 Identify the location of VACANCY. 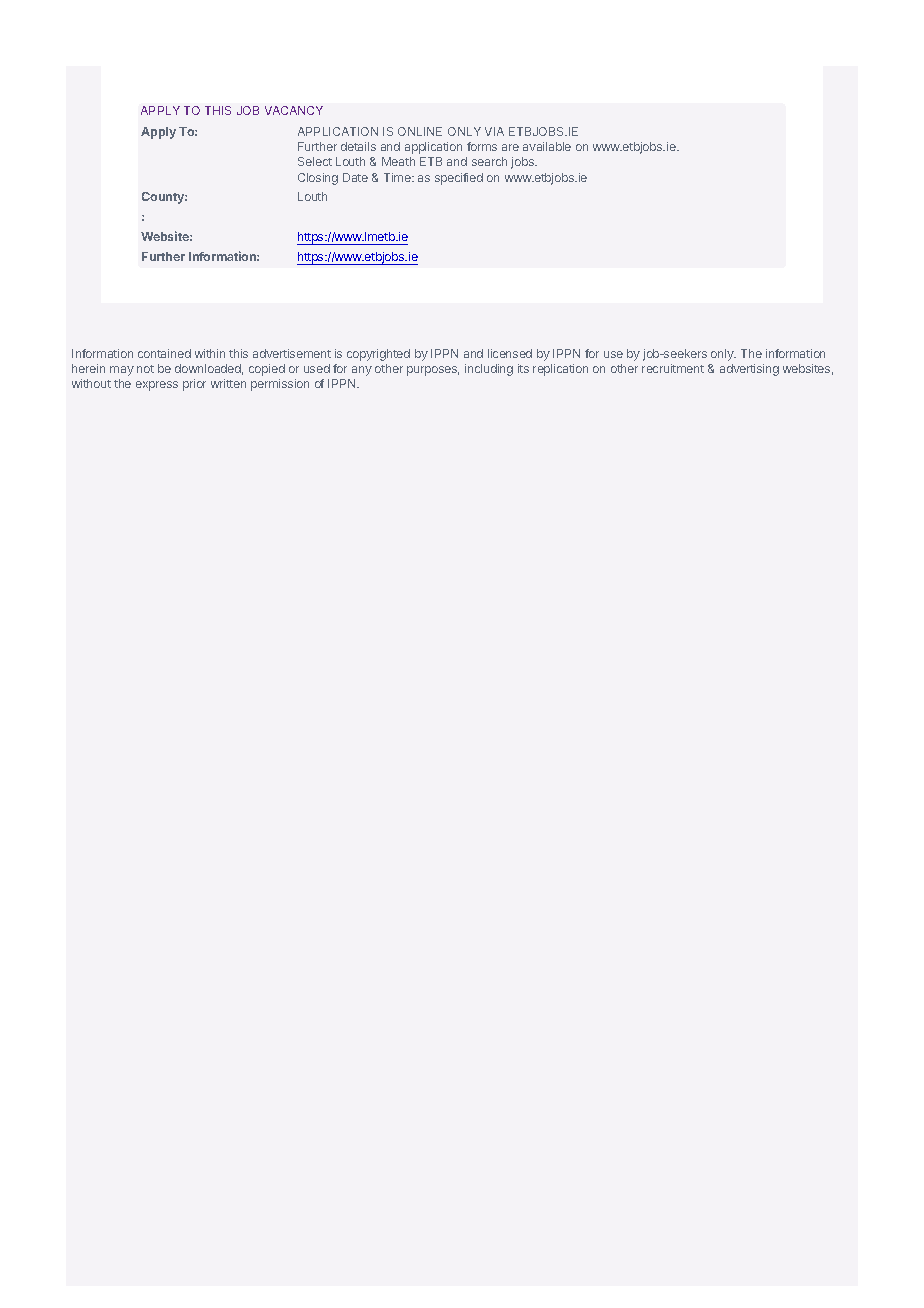
(294, 110).
